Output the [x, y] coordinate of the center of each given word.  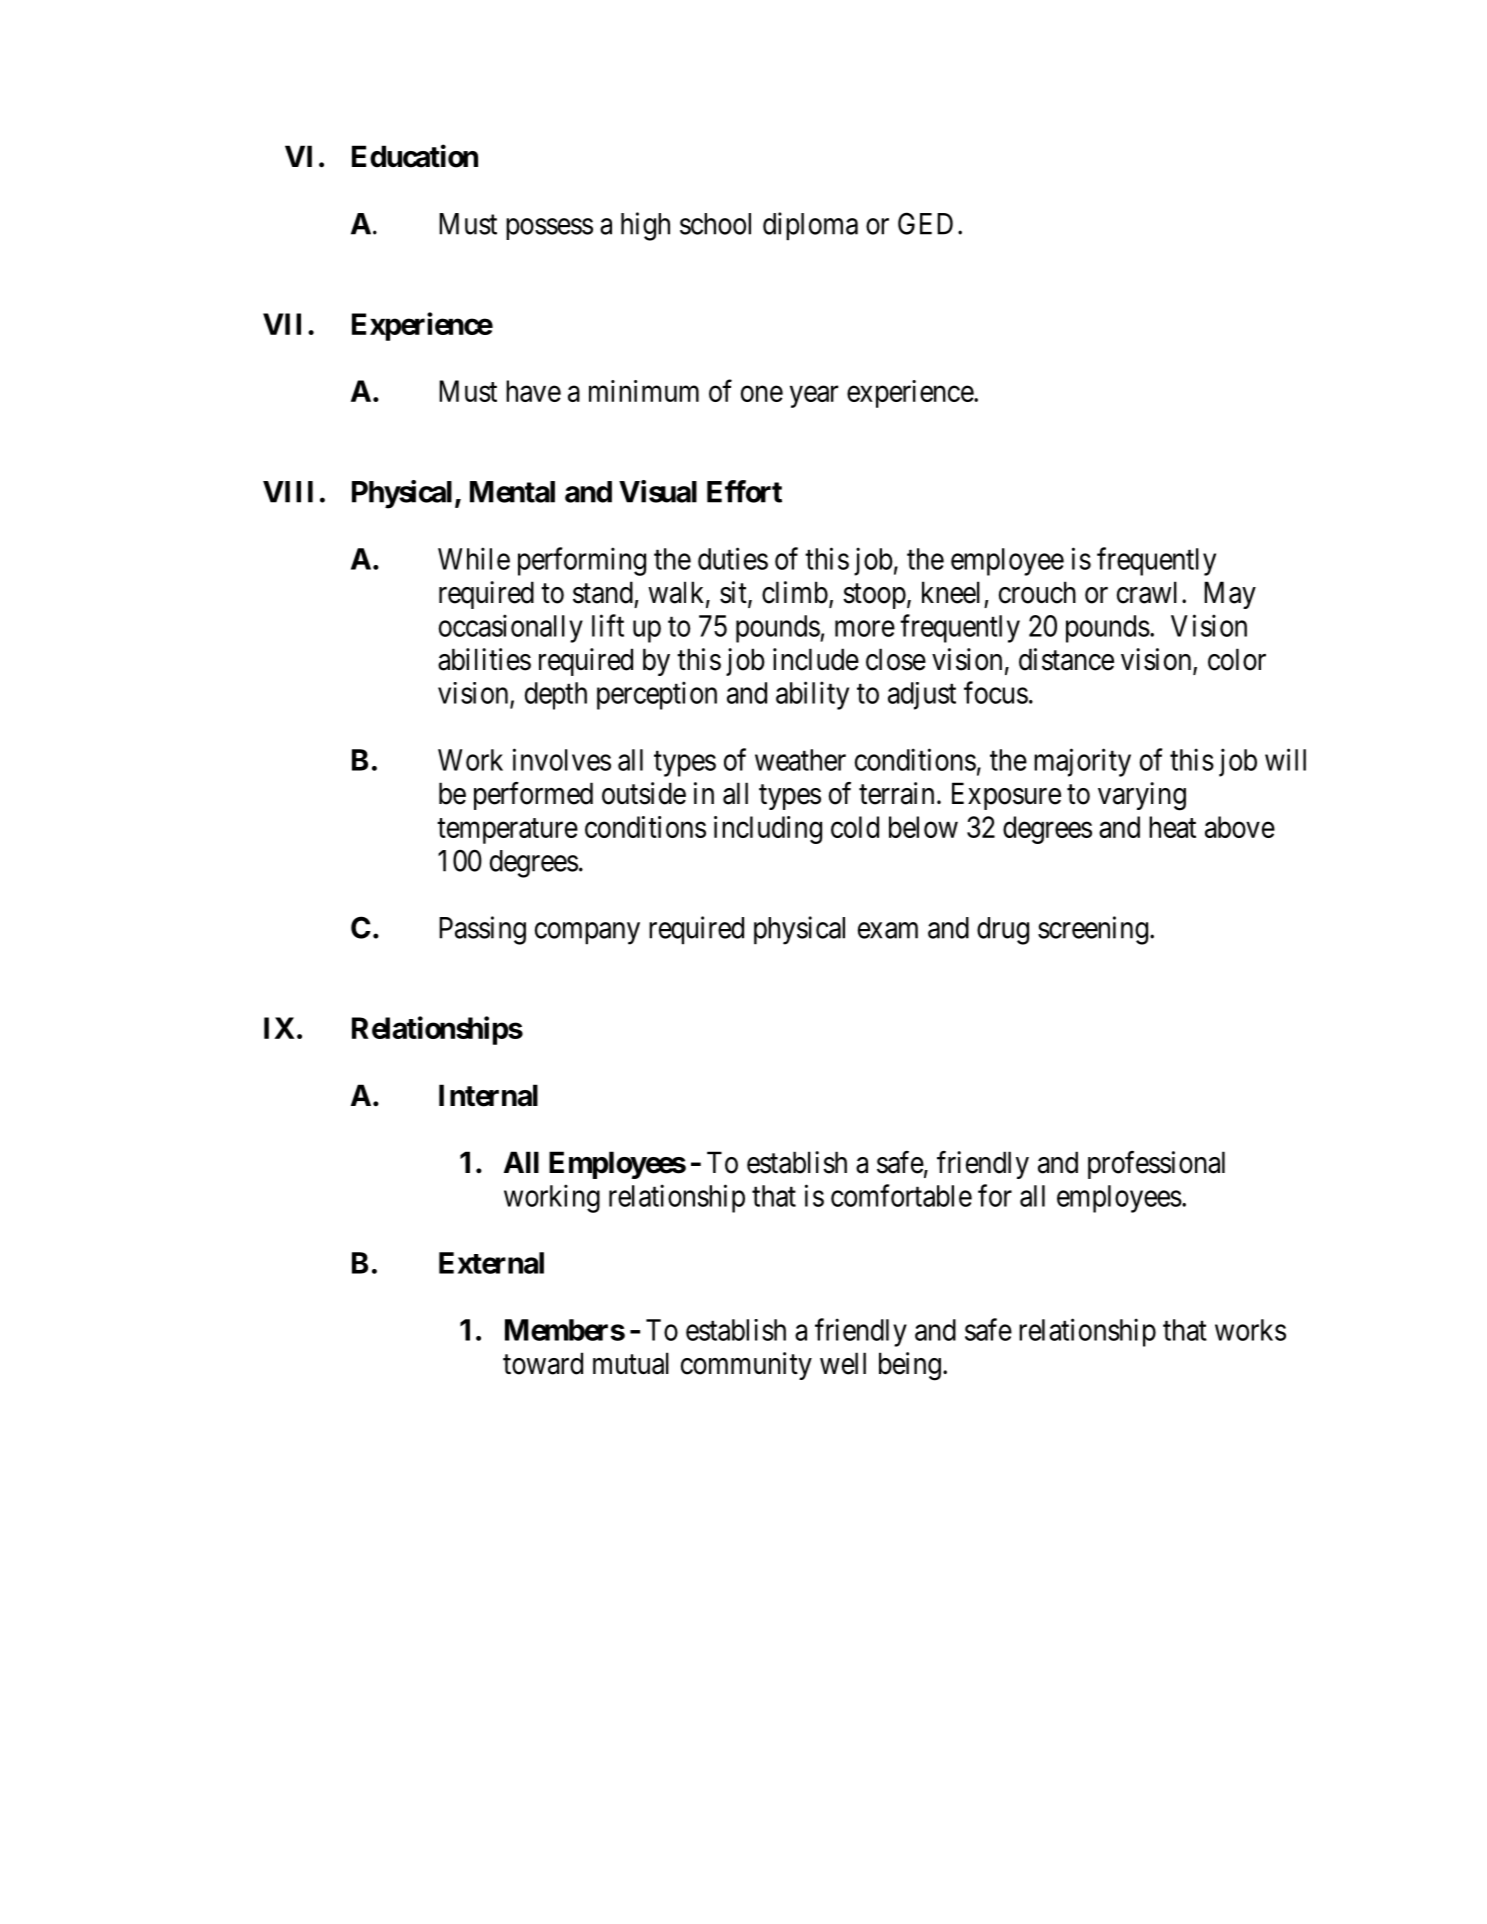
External [491, 1263]
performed [533, 796]
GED [925, 223]
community [746, 1366]
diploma [810, 226]
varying [1142, 796]
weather [800, 760]
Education [415, 156]
